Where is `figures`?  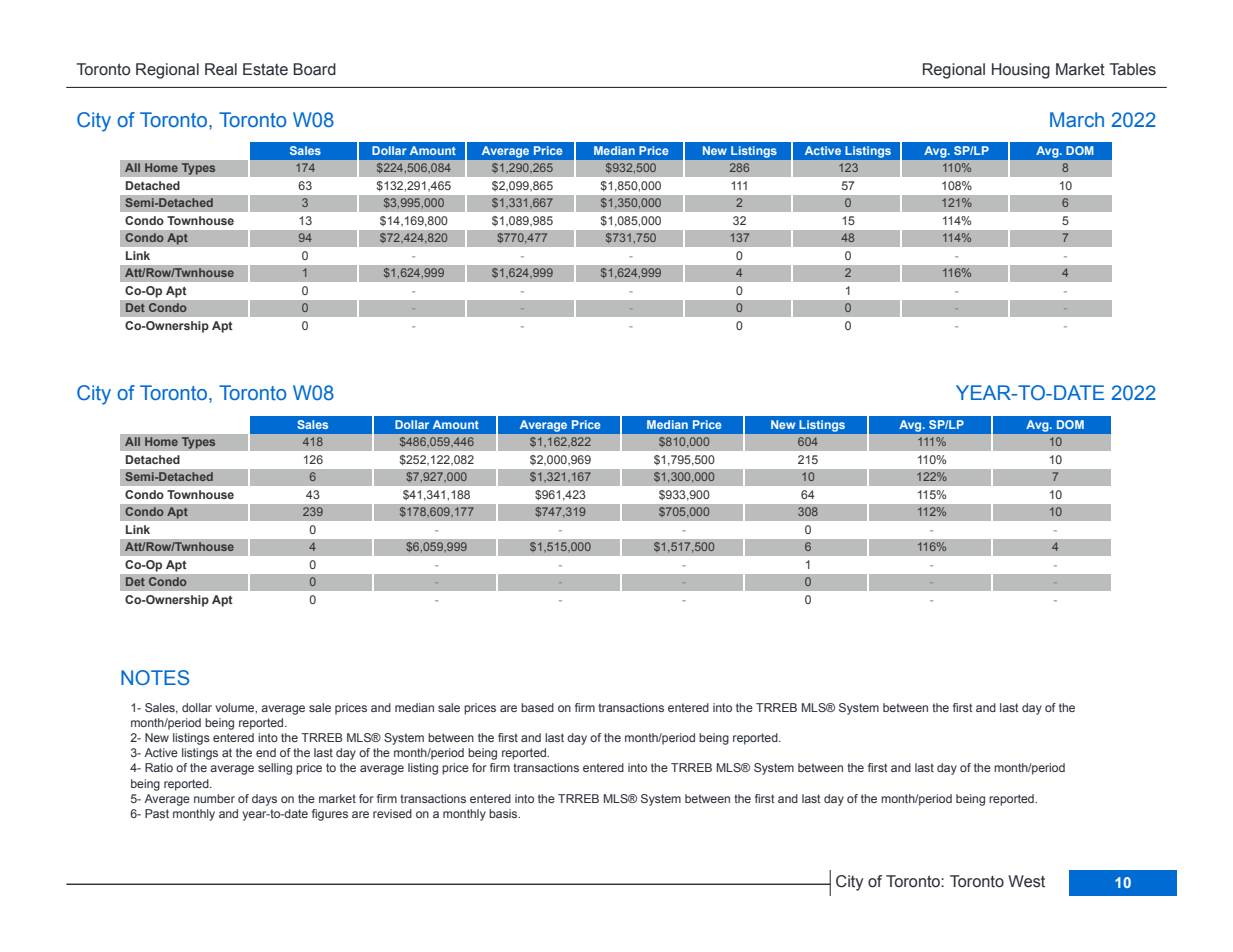
figures is located at coordinates (330, 815).
